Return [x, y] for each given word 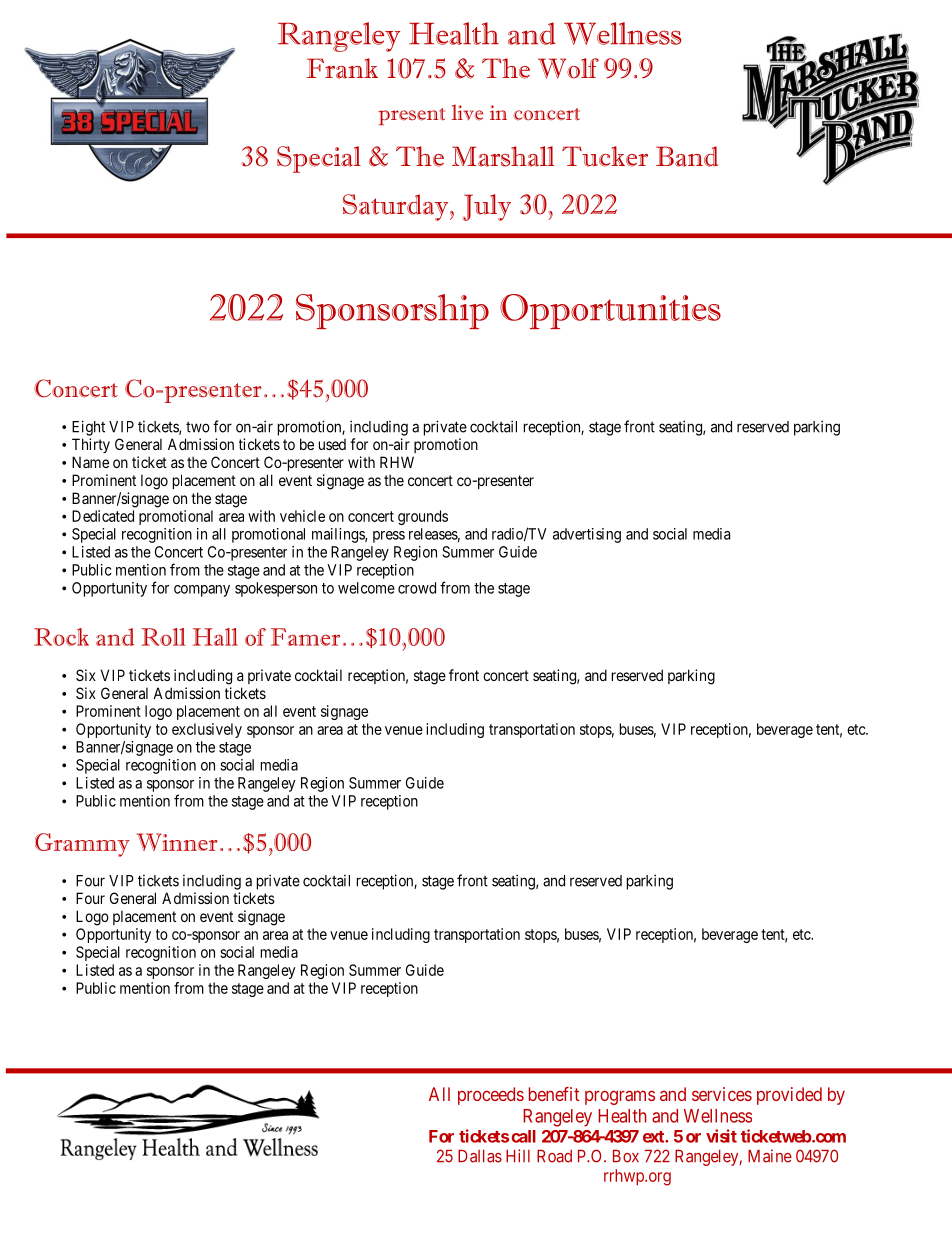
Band [687, 156]
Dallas [480, 1156]
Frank [342, 68]
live [467, 112]
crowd [417, 588]
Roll [163, 637]
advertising [587, 535]
